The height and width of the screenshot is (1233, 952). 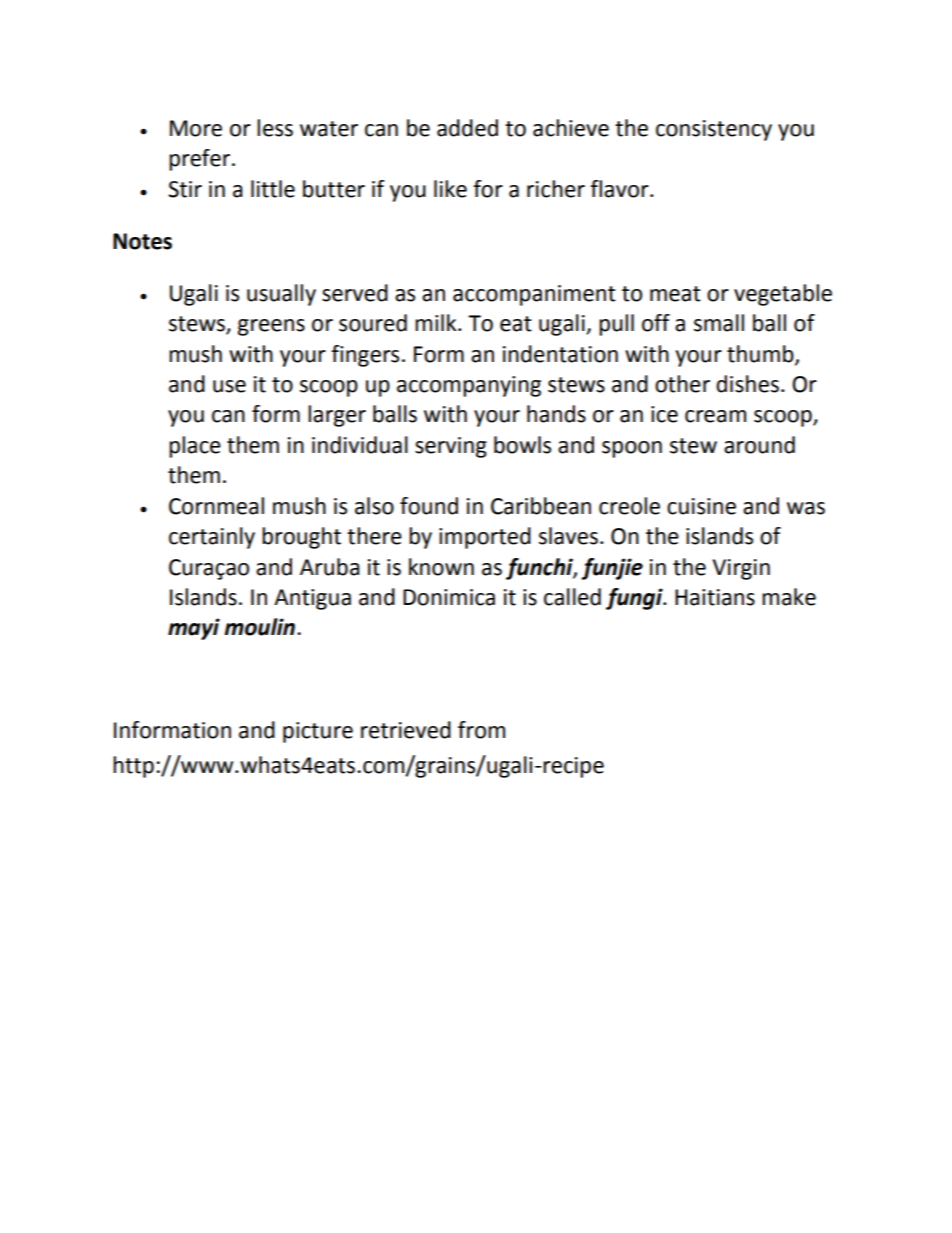 What do you see at coordinates (201, 160) in the screenshot?
I see `prefer` at bounding box center [201, 160].
